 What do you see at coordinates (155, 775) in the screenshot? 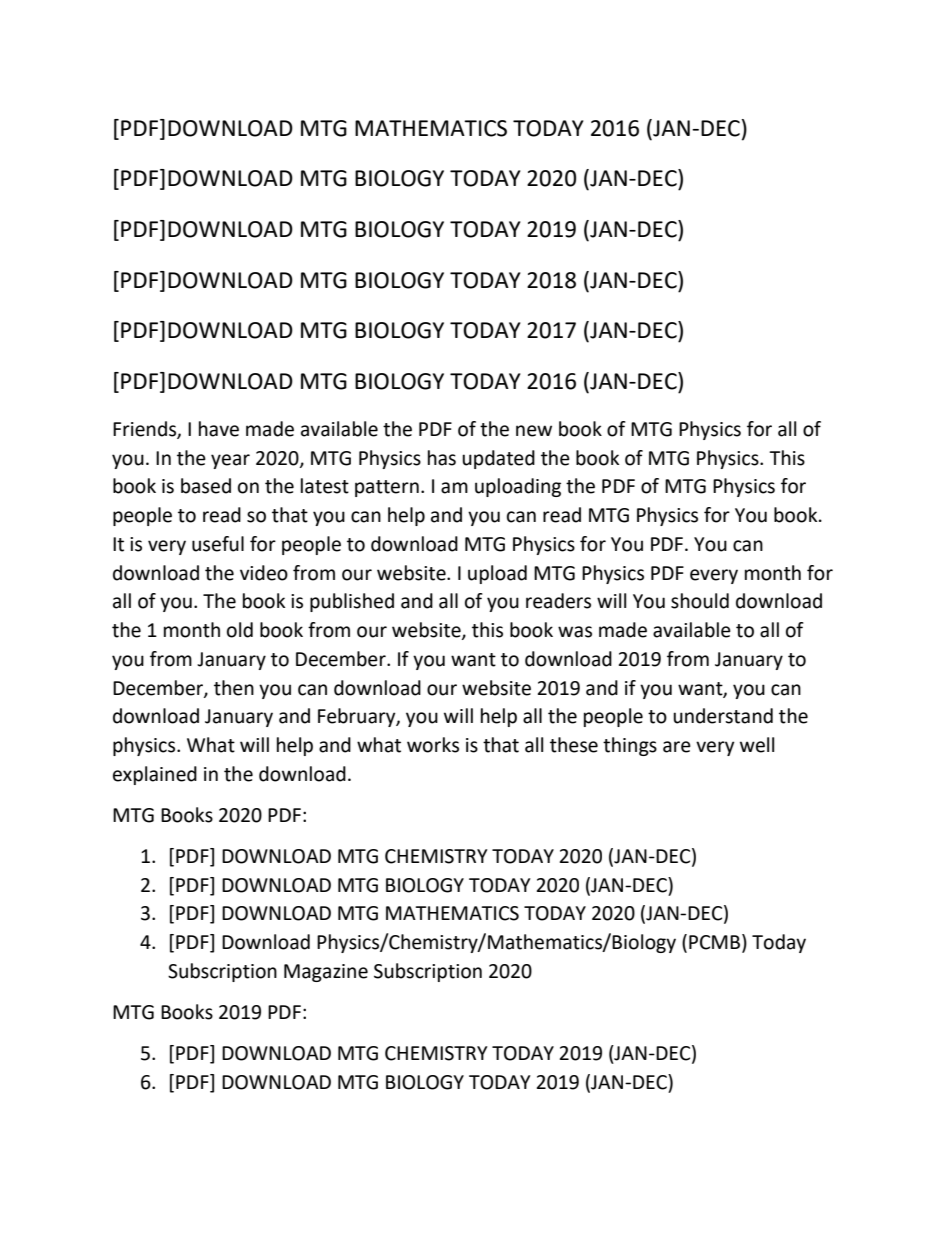
I see `explained` at bounding box center [155, 775].
